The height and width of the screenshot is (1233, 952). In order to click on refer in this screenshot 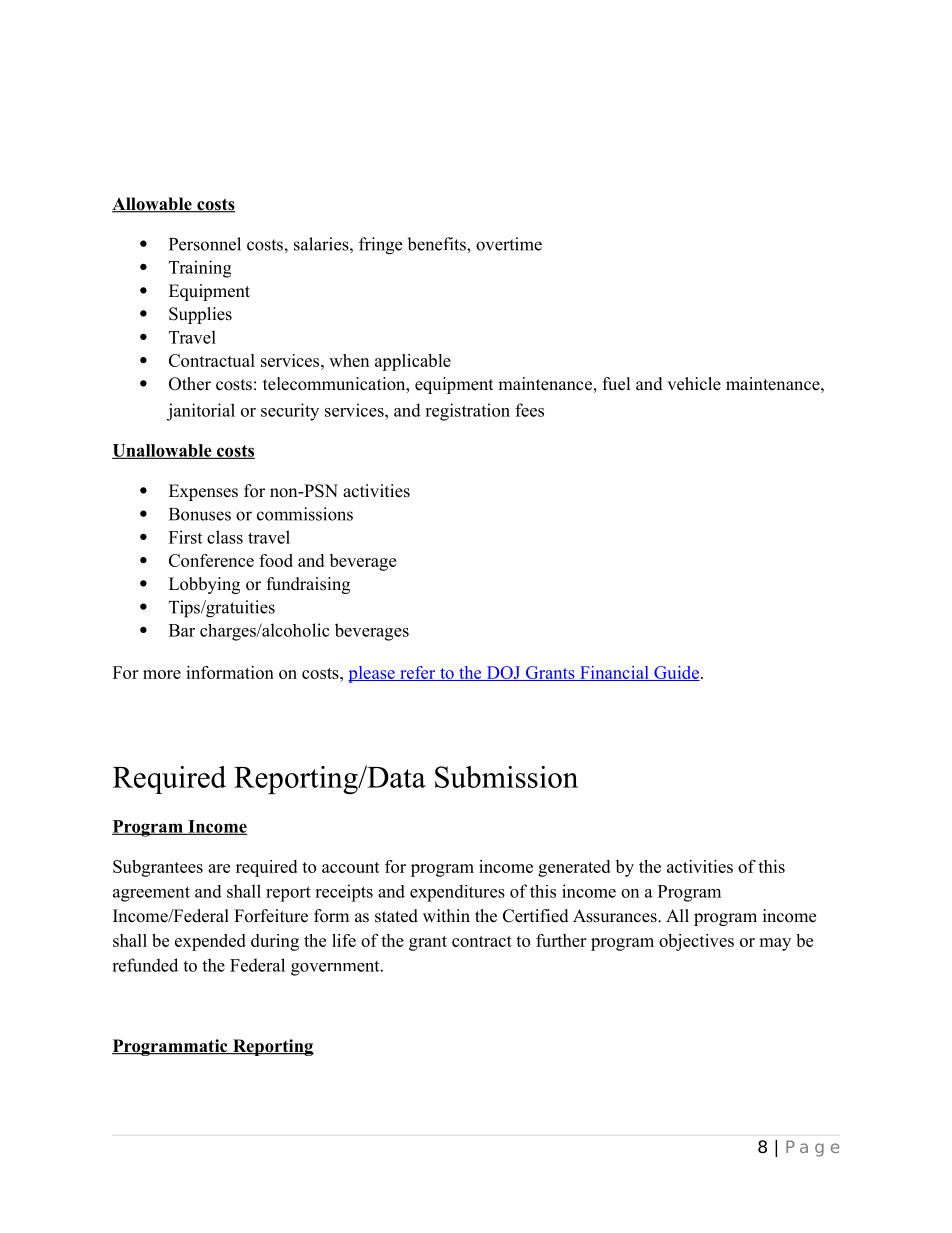, I will do `click(418, 673)`.
